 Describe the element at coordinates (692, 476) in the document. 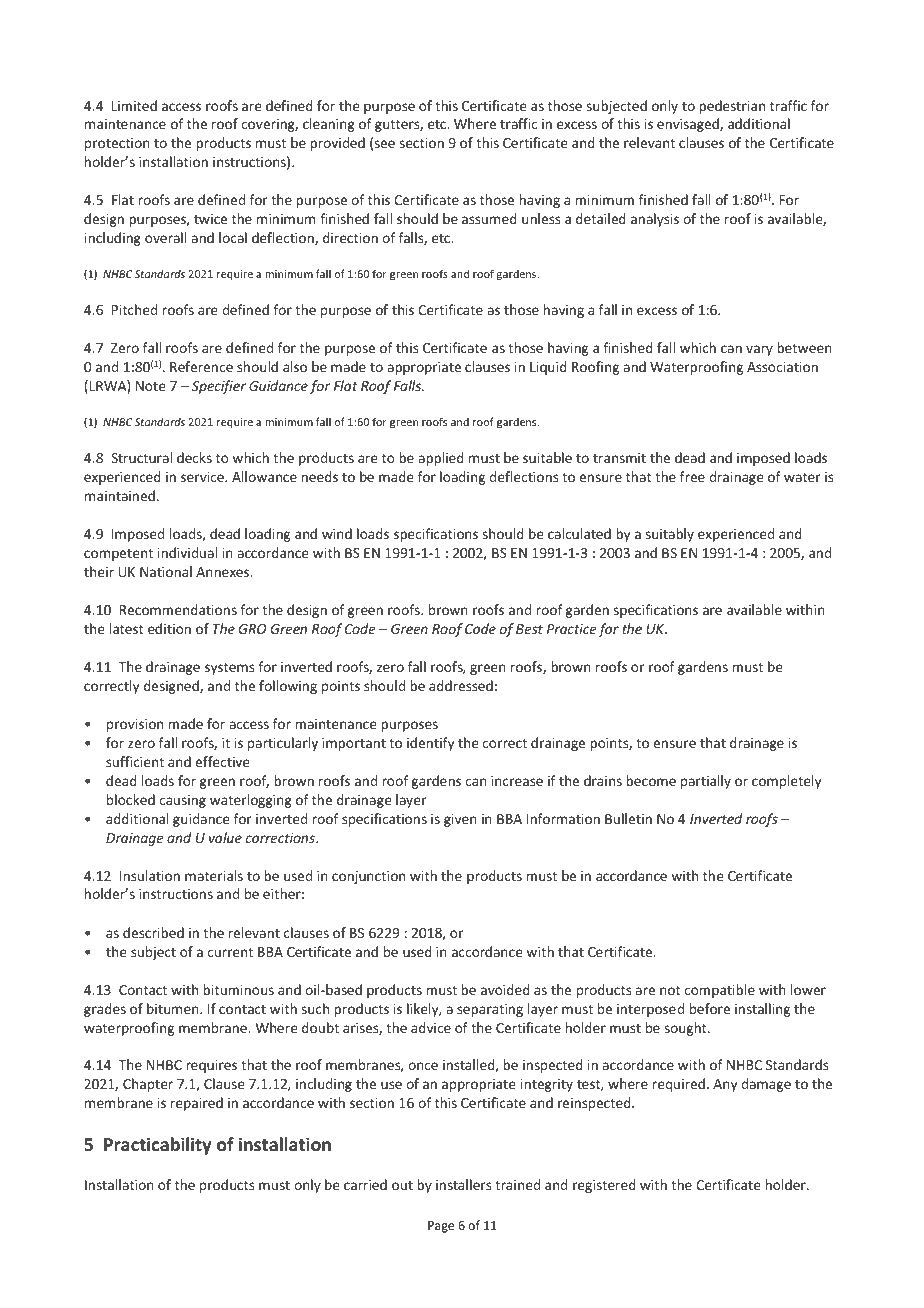

I see `free` at that location.
